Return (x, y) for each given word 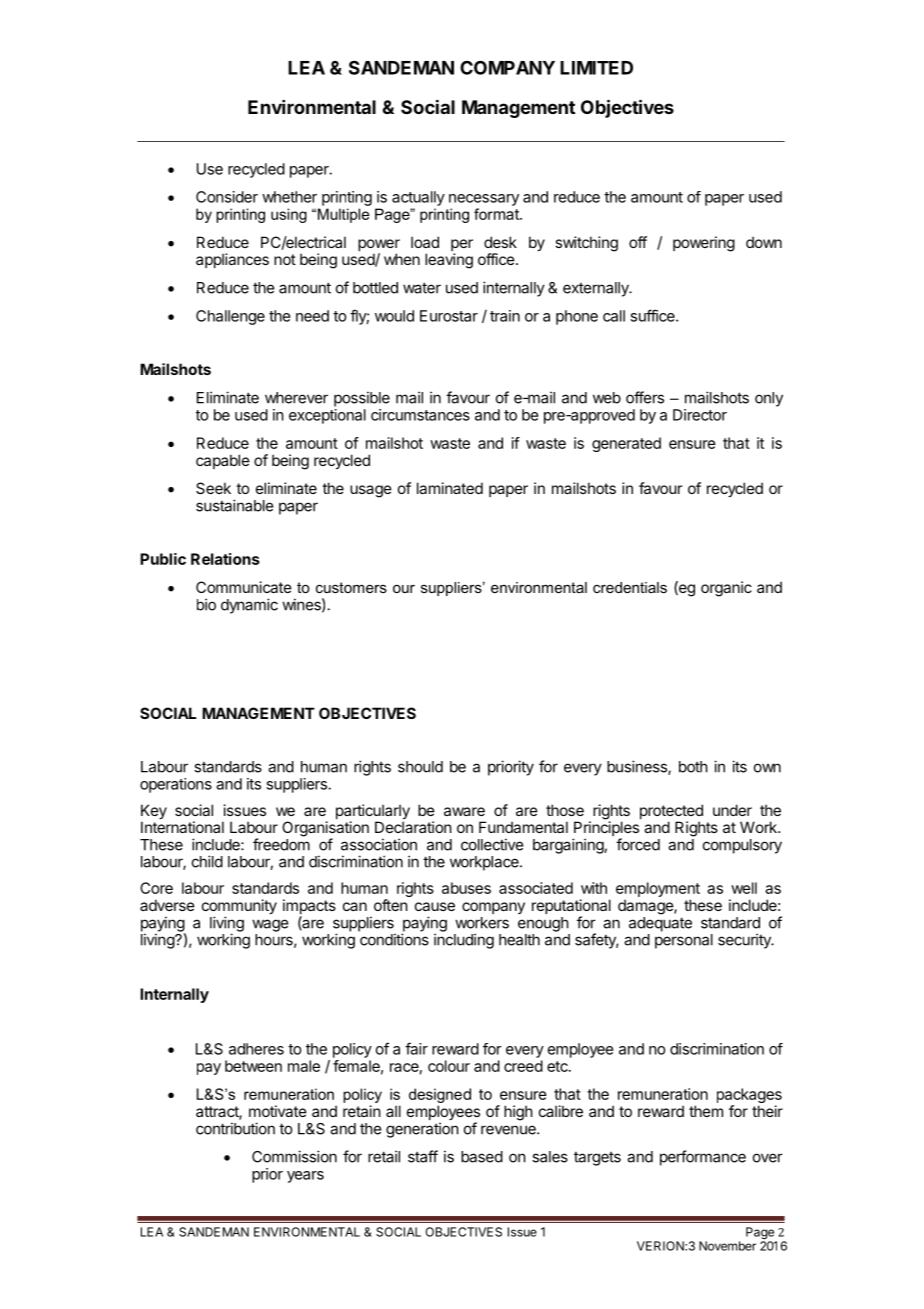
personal (684, 941)
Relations (225, 559)
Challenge (230, 317)
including (464, 941)
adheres (256, 1049)
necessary (484, 200)
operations (176, 785)
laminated (450, 488)
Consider (227, 197)
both (693, 767)
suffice (653, 315)
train (505, 316)
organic (726, 589)
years (305, 1177)
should (420, 767)
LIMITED (596, 68)
